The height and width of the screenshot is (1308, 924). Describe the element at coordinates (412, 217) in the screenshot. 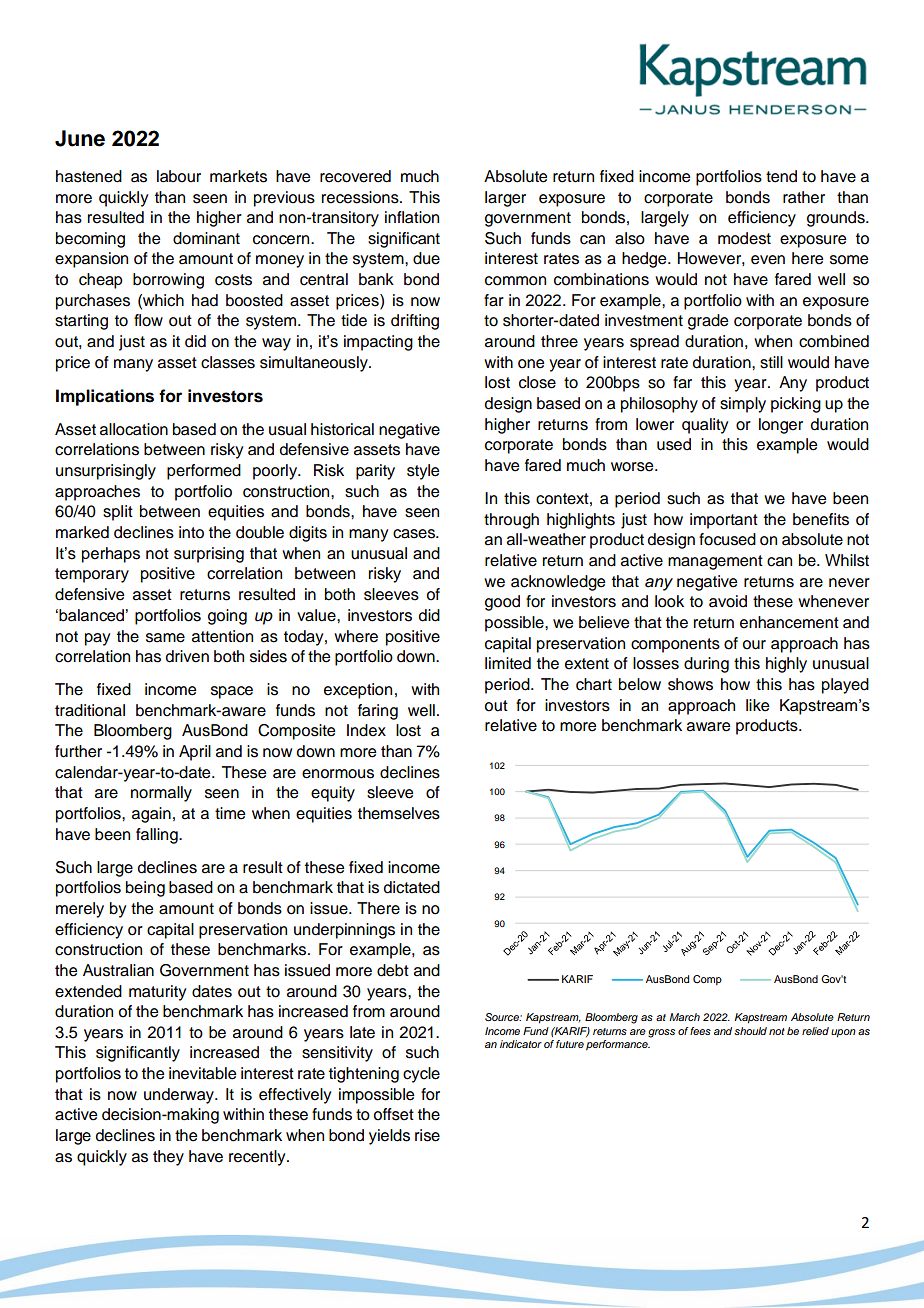

I see `inflation` at that location.
